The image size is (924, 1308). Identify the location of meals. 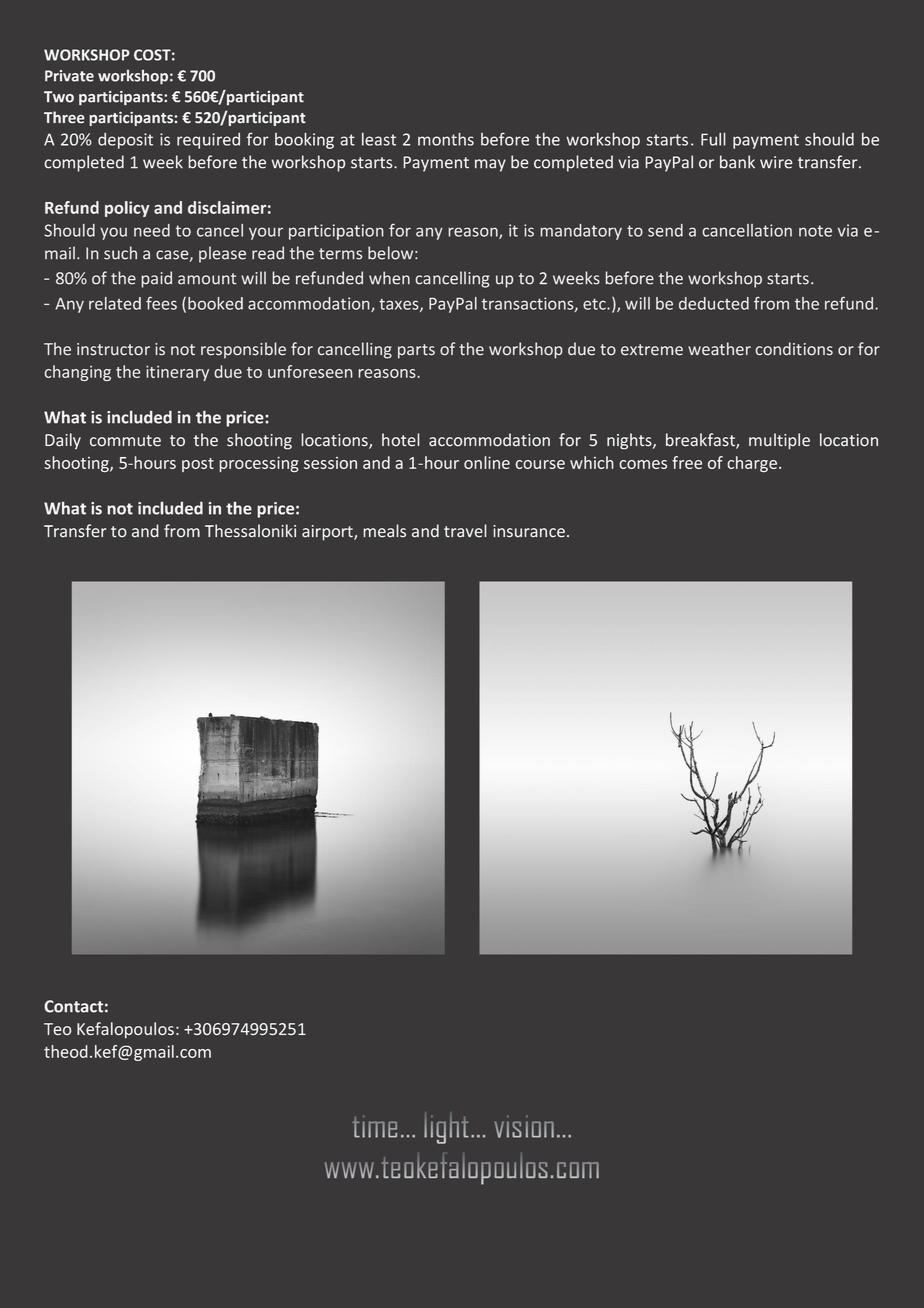
(384, 531).
